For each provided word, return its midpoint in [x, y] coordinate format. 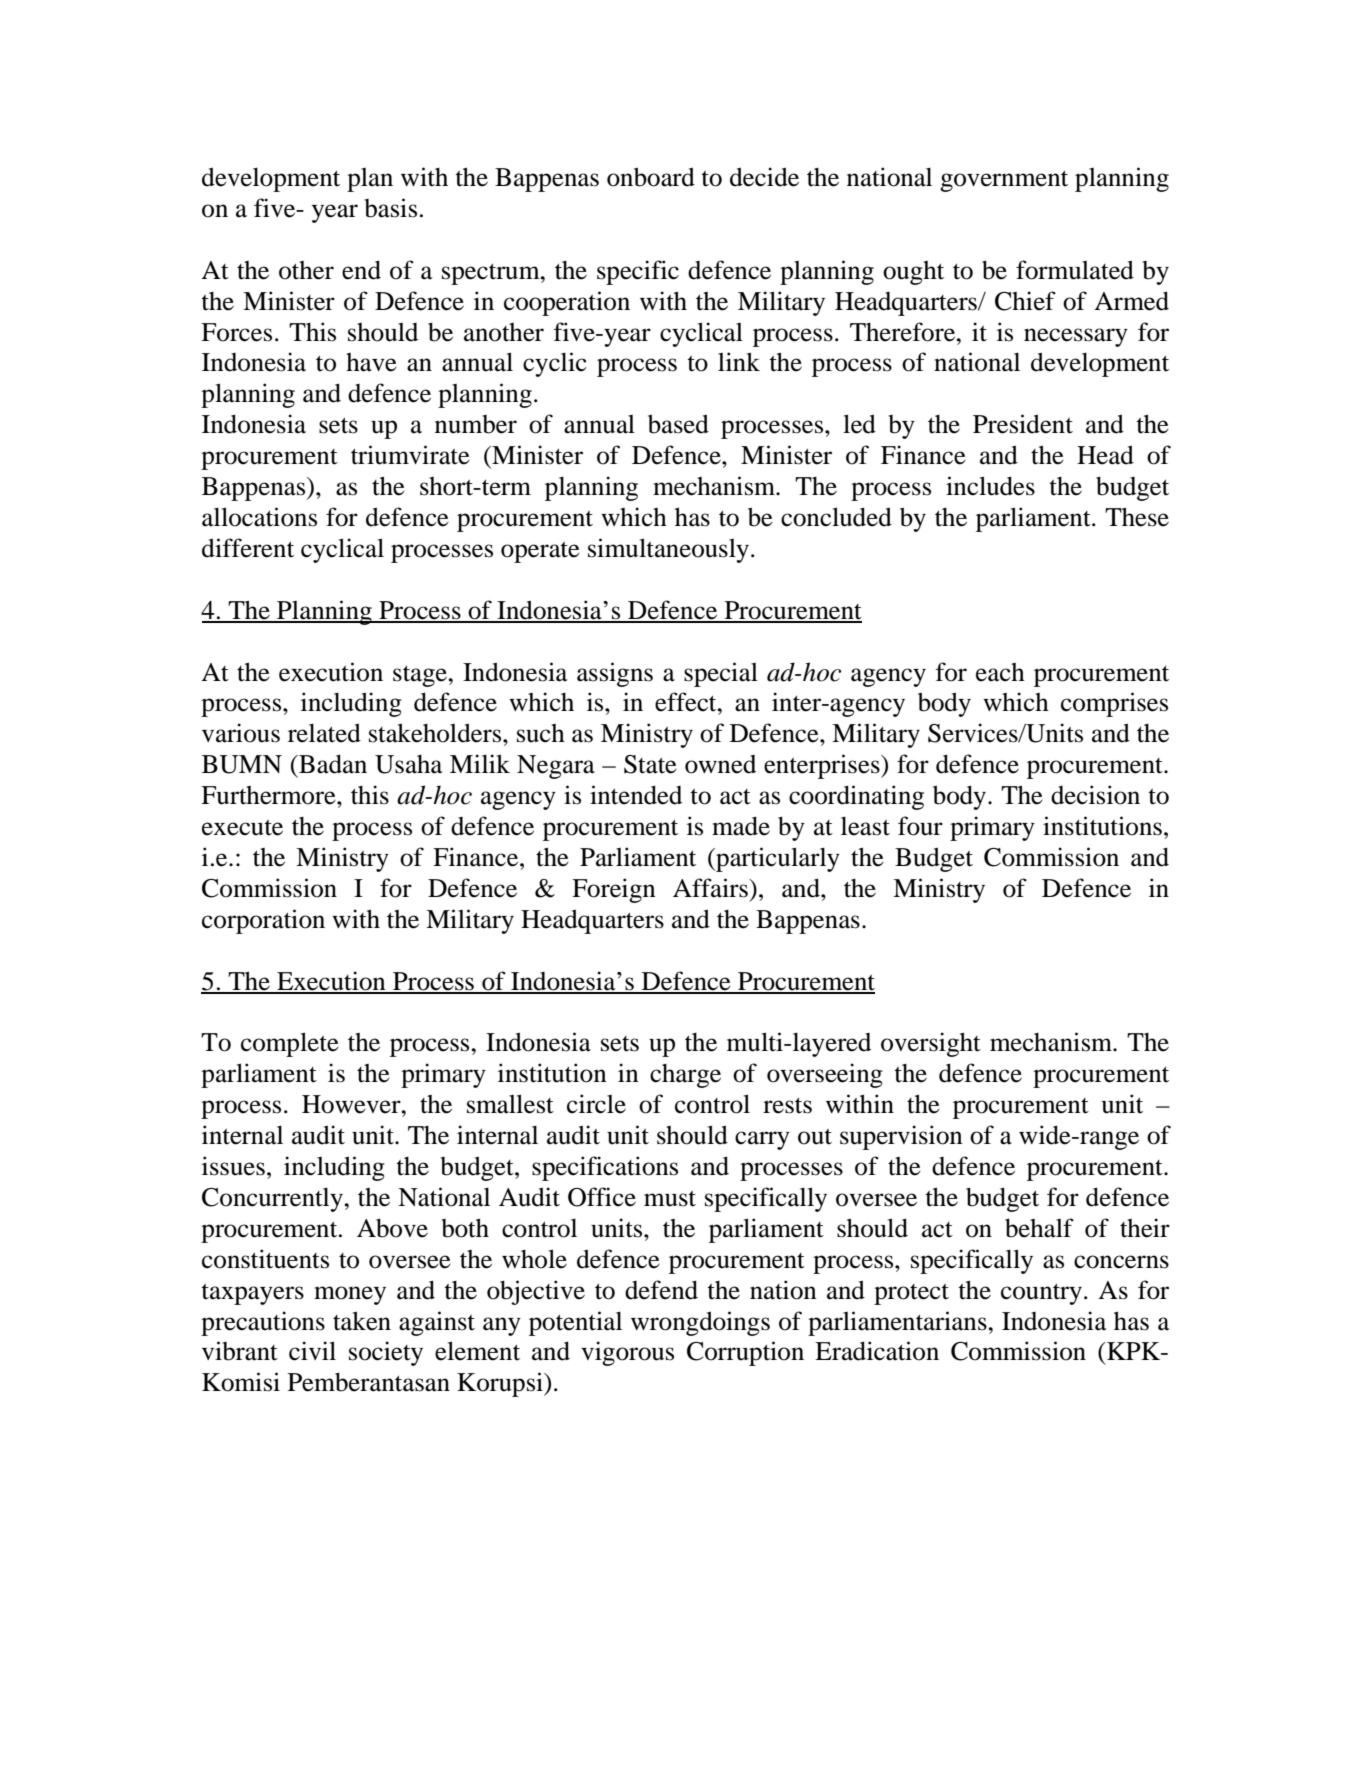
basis [391, 208]
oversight [931, 1044]
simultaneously [668, 550]
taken [362, 1321]
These [1137, 517]
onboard [651, 177]
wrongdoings [700, 1323]
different [248, 548]
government [1004, 181]
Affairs [711, 888]
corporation [263, 921]
